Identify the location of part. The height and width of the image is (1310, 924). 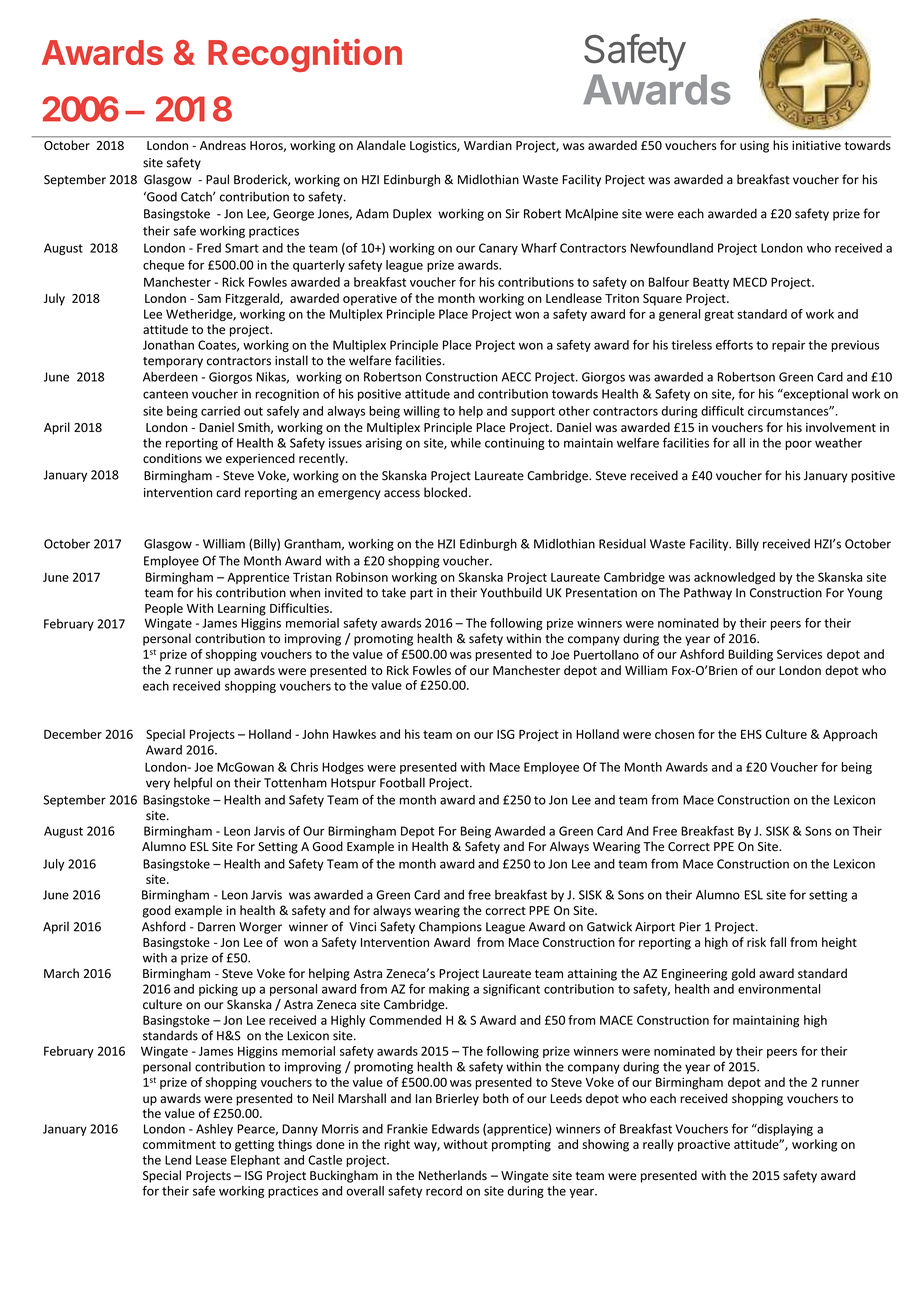
(421, 594).
